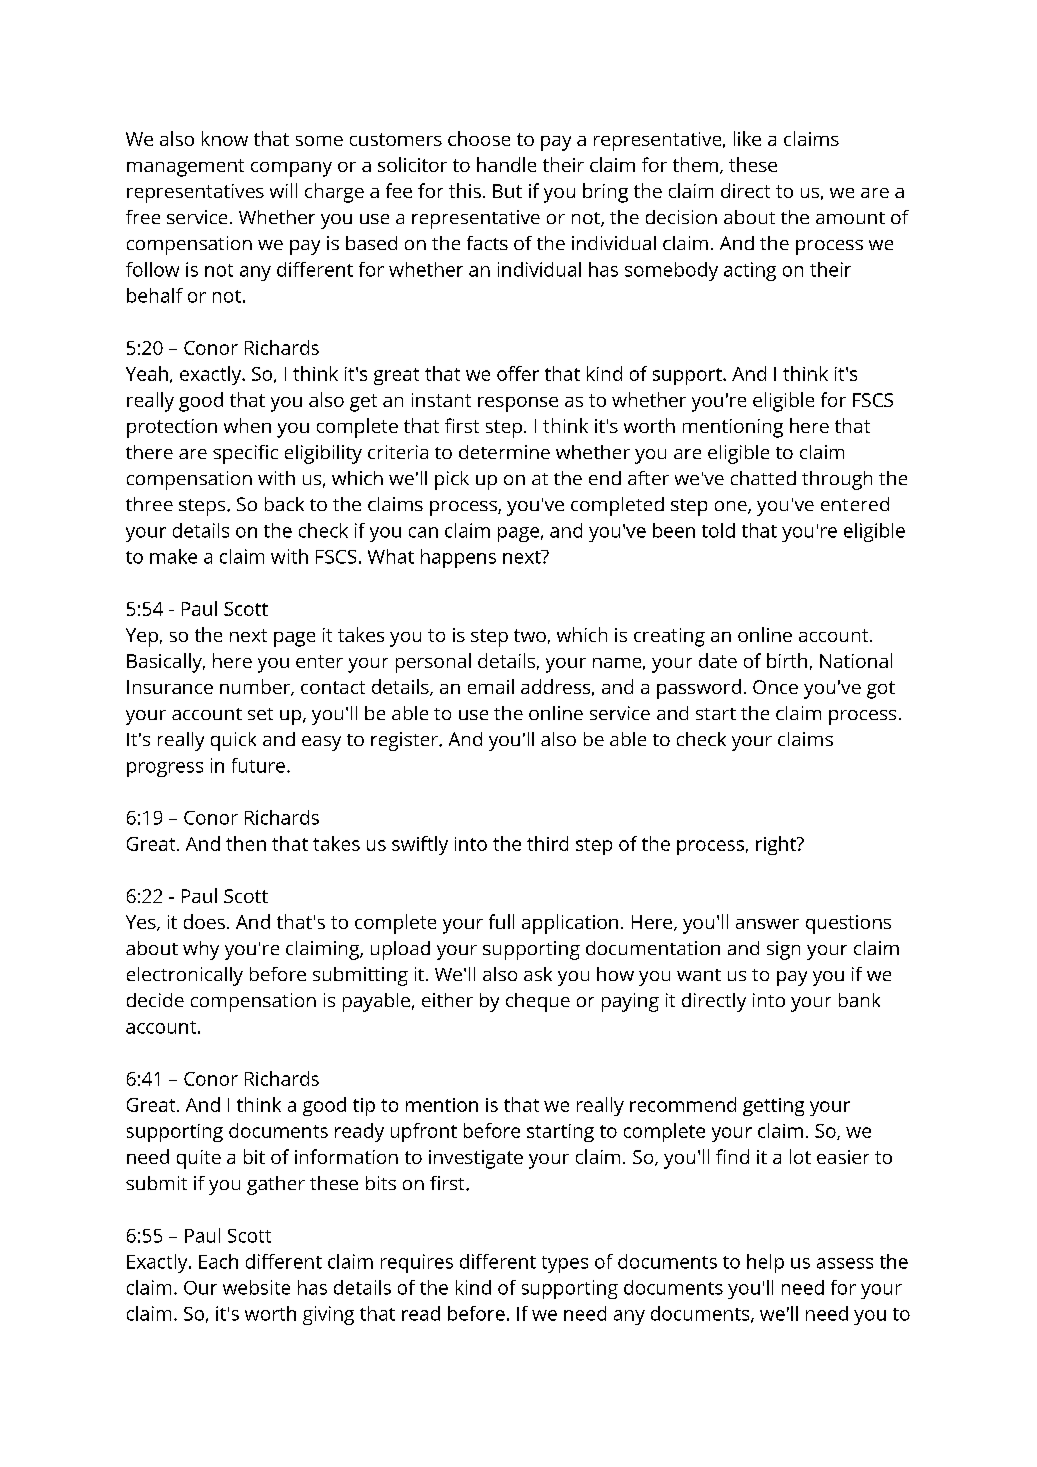  I want to click on handle, so click(506, 164).
